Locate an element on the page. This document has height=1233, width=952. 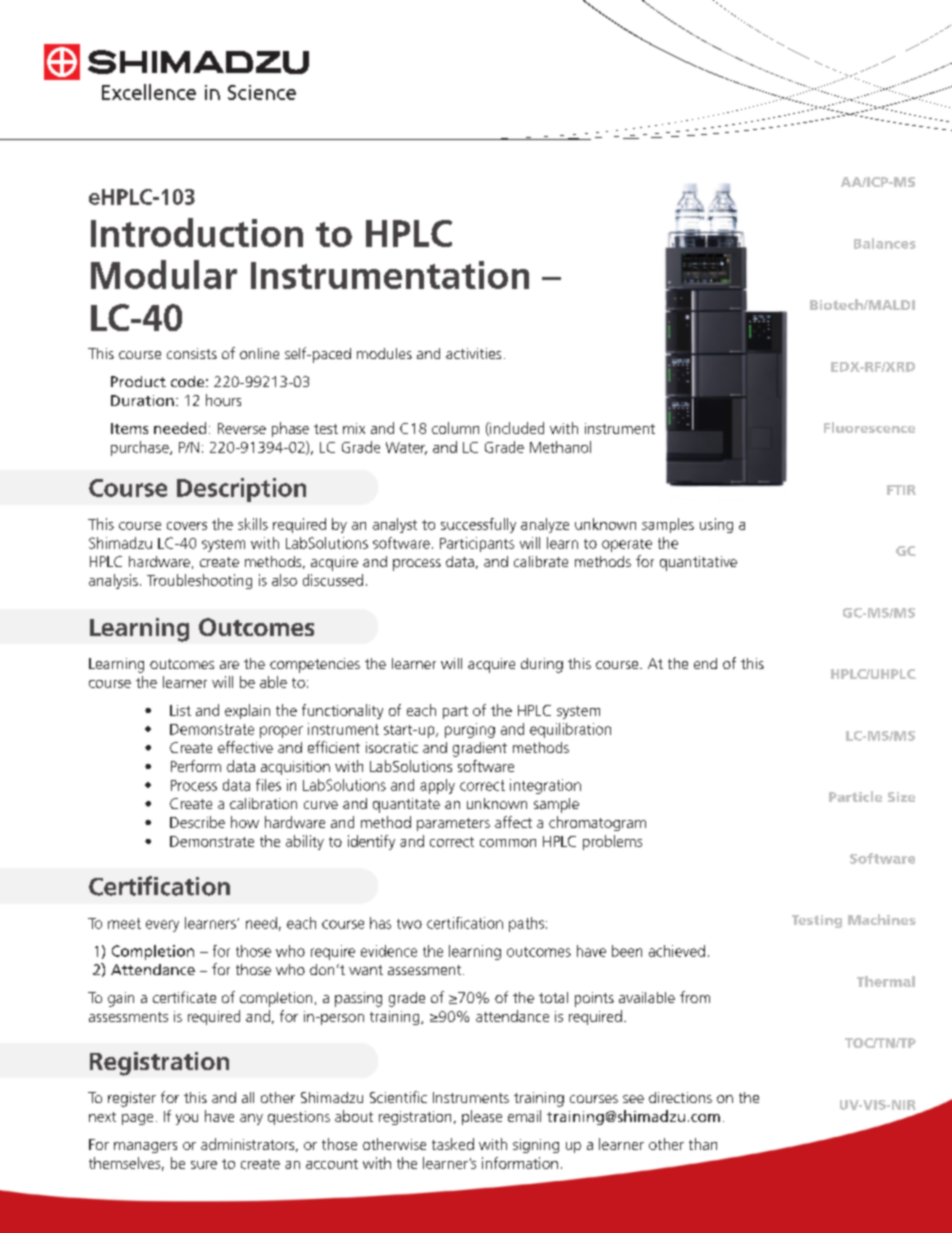
using is located at coordinates (716, 525).
